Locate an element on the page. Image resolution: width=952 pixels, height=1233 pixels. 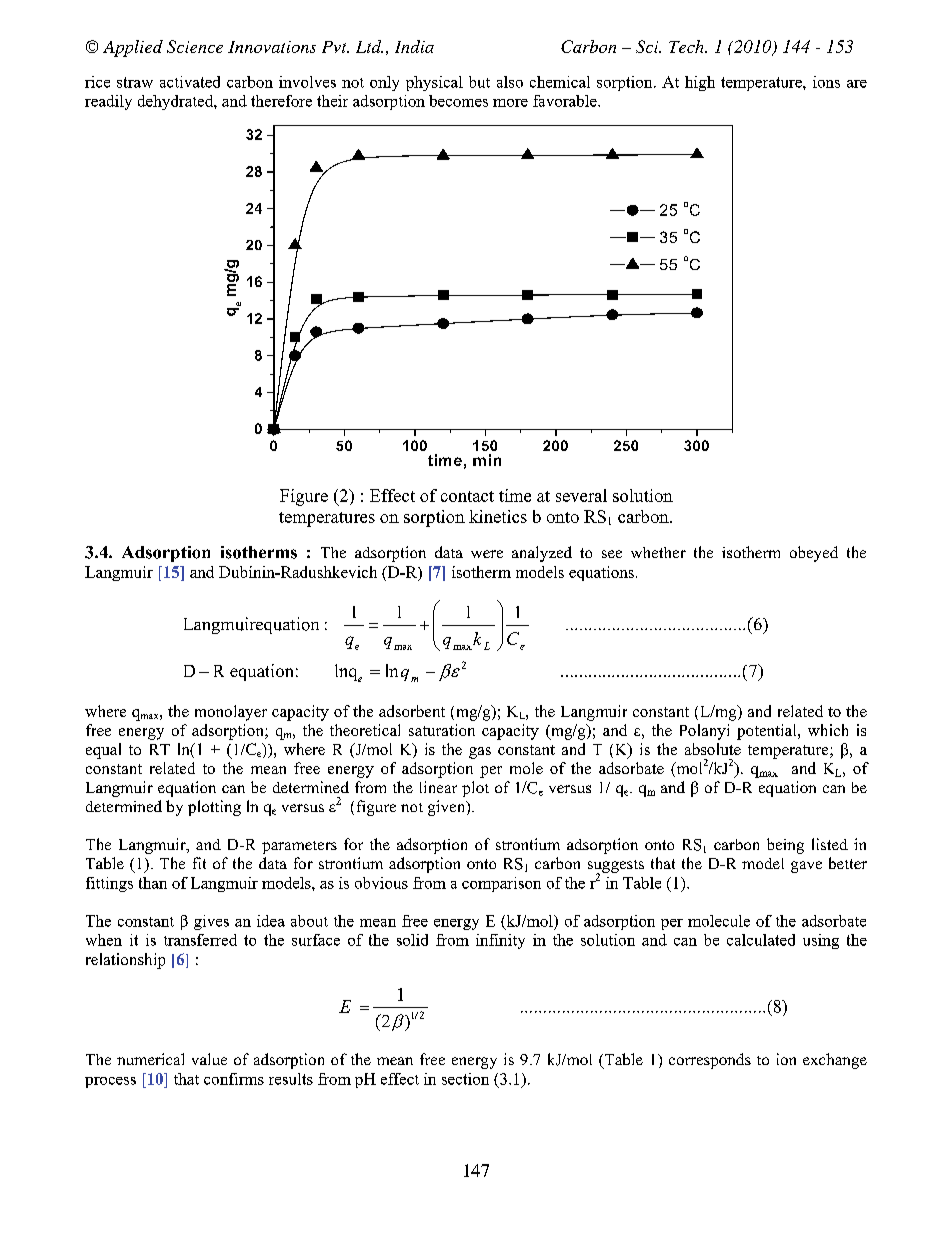
but is located at coordinates (479, 82).
